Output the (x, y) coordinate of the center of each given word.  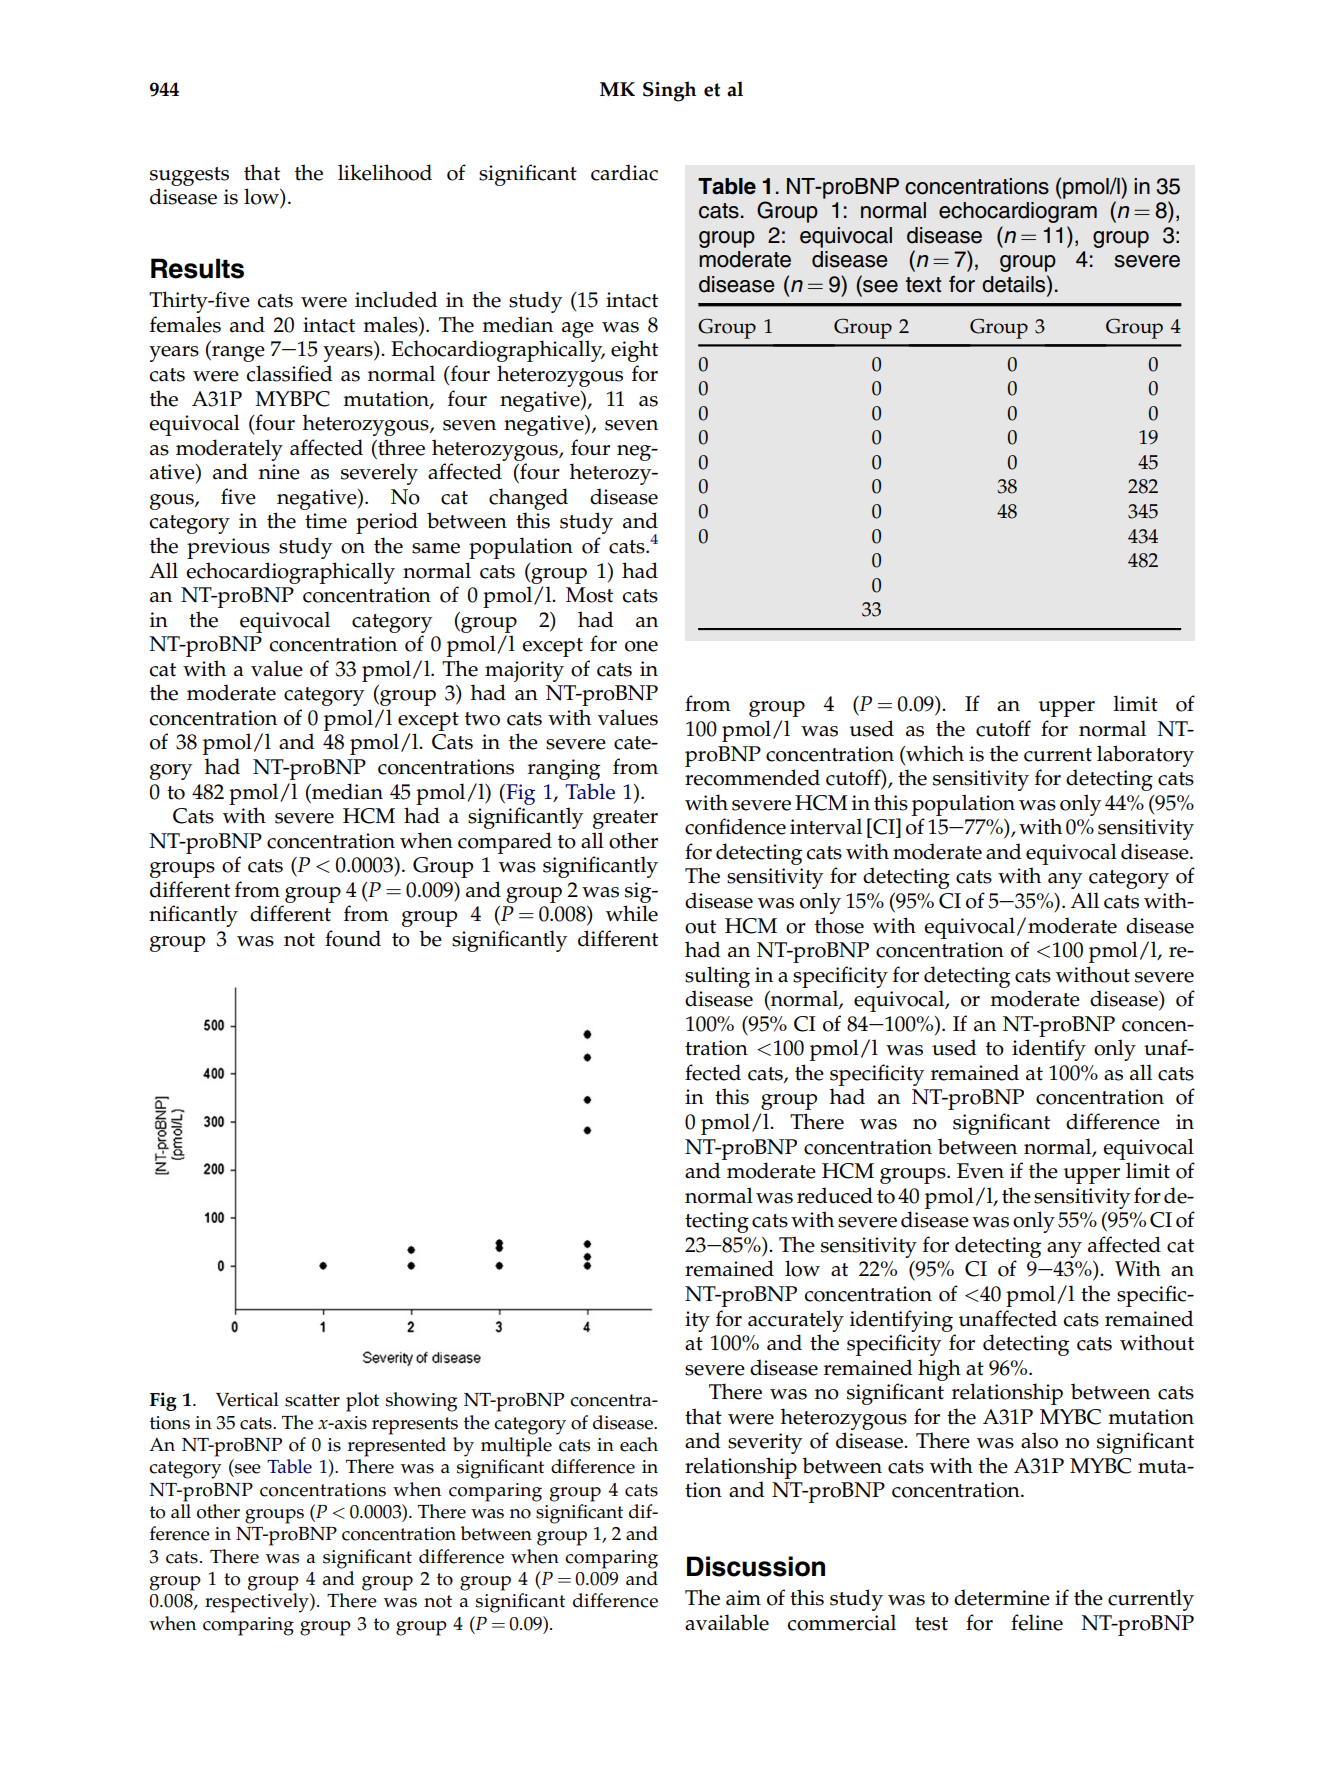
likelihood (385, 172)
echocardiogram (1018, 212)
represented (397, 1447)
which (934, 753)
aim (743, 1597)
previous (228, 548)
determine (1002, 1597)
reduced (835, 1195)
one (641, 646)
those (839, 925)
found (353, 938)
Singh (669, 91)
